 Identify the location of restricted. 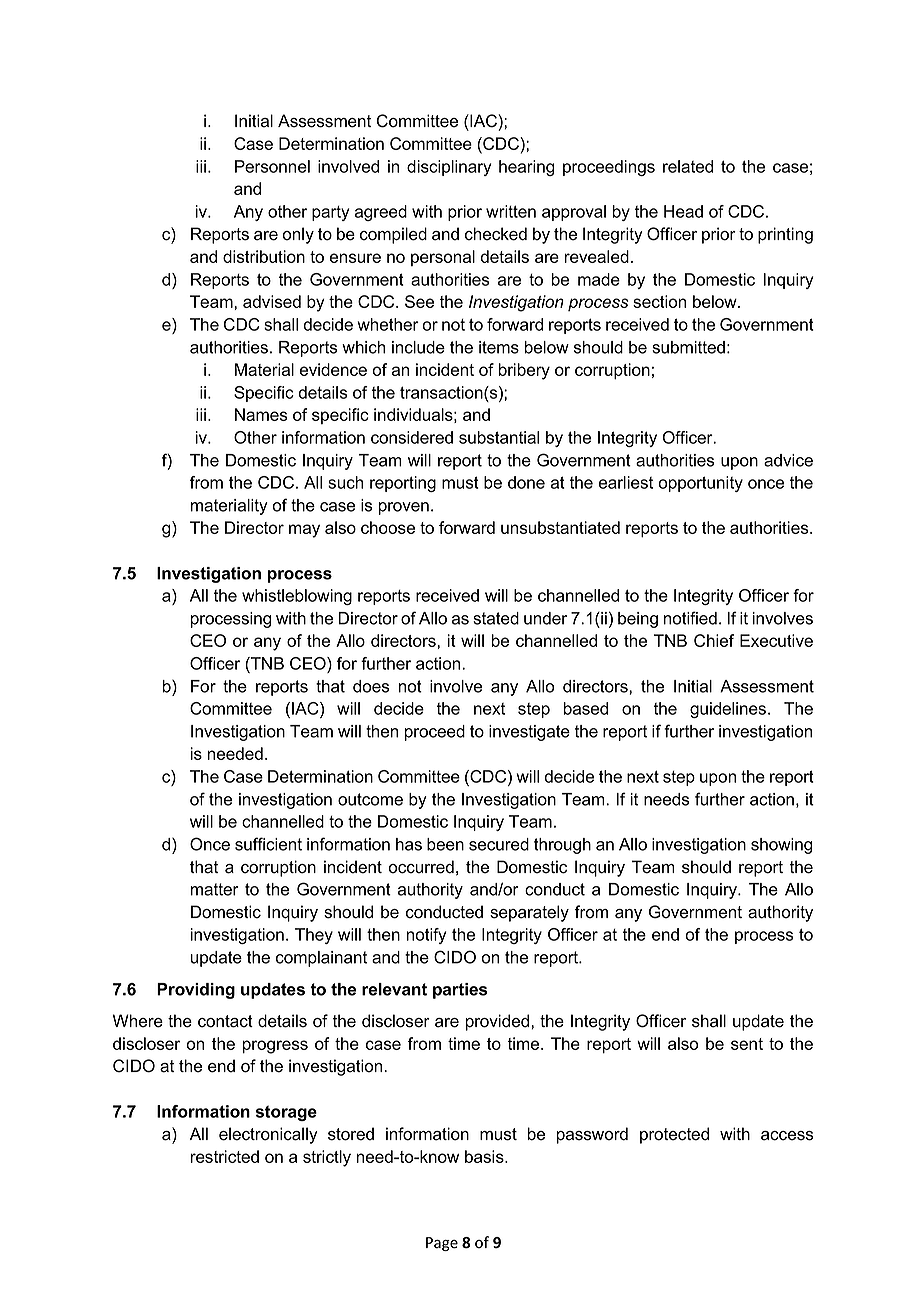
(225, 1156).
